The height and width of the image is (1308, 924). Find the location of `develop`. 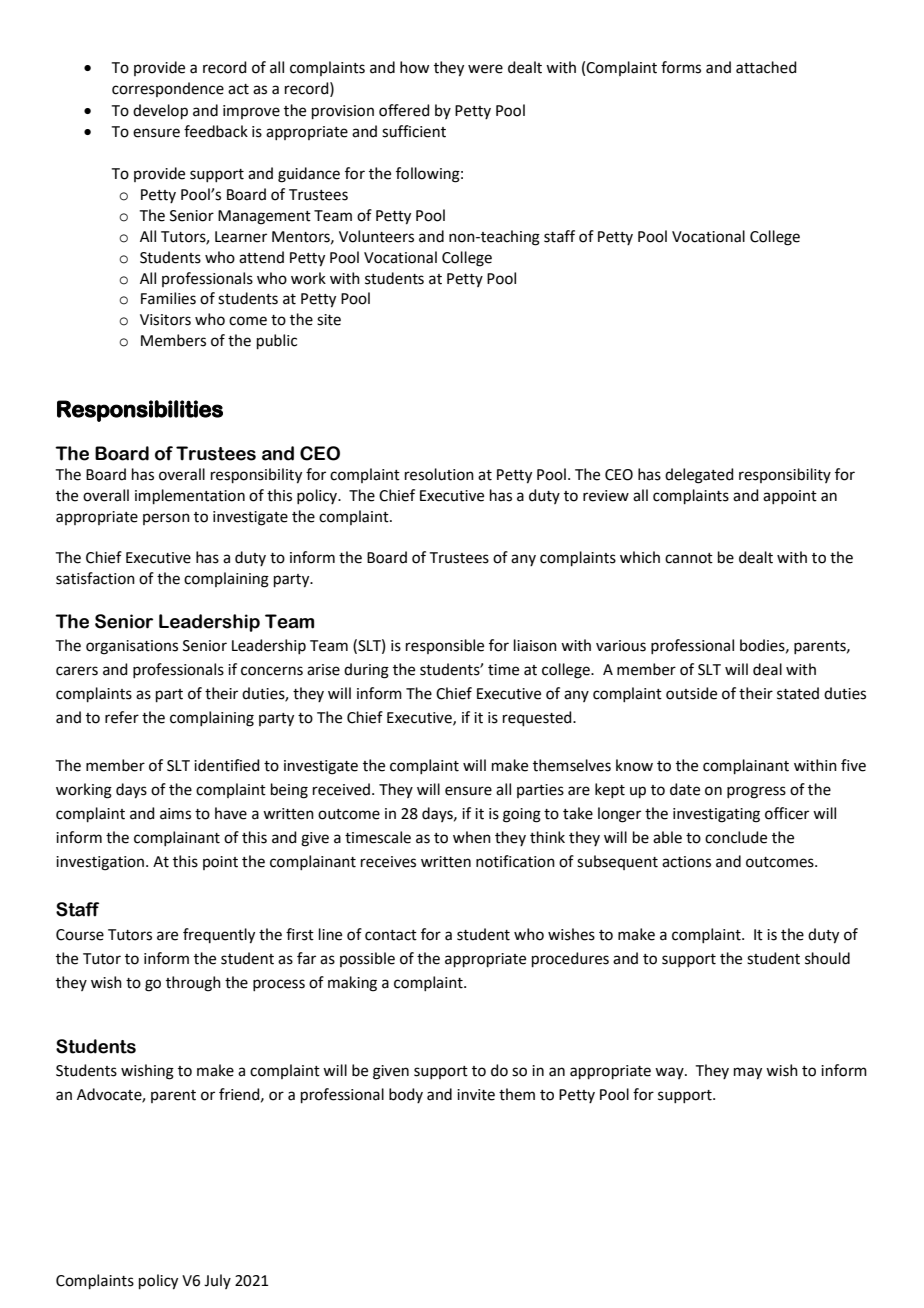

develop is located at coordinates (160, 111).
